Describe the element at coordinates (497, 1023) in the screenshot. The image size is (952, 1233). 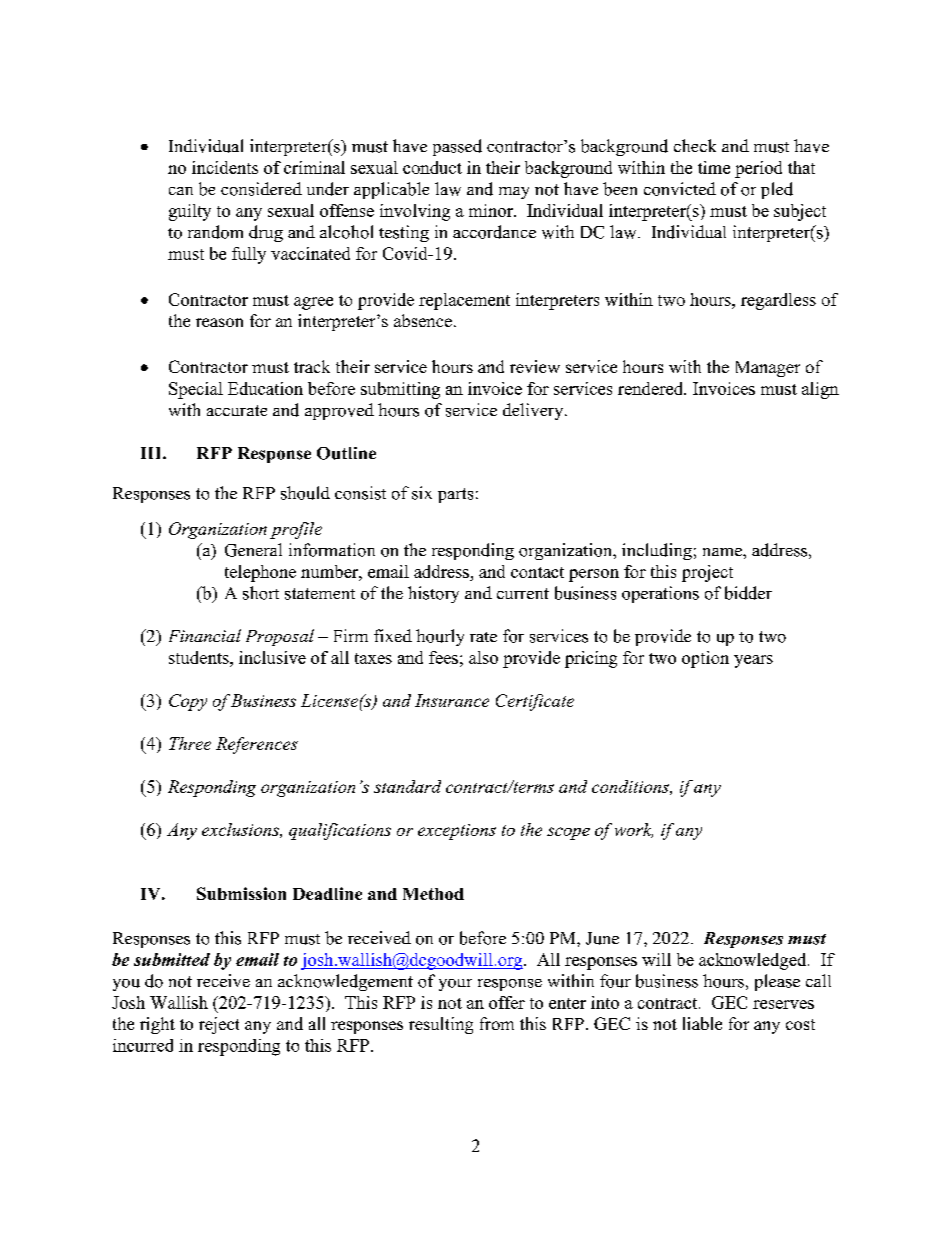
I see `from` at that location.
